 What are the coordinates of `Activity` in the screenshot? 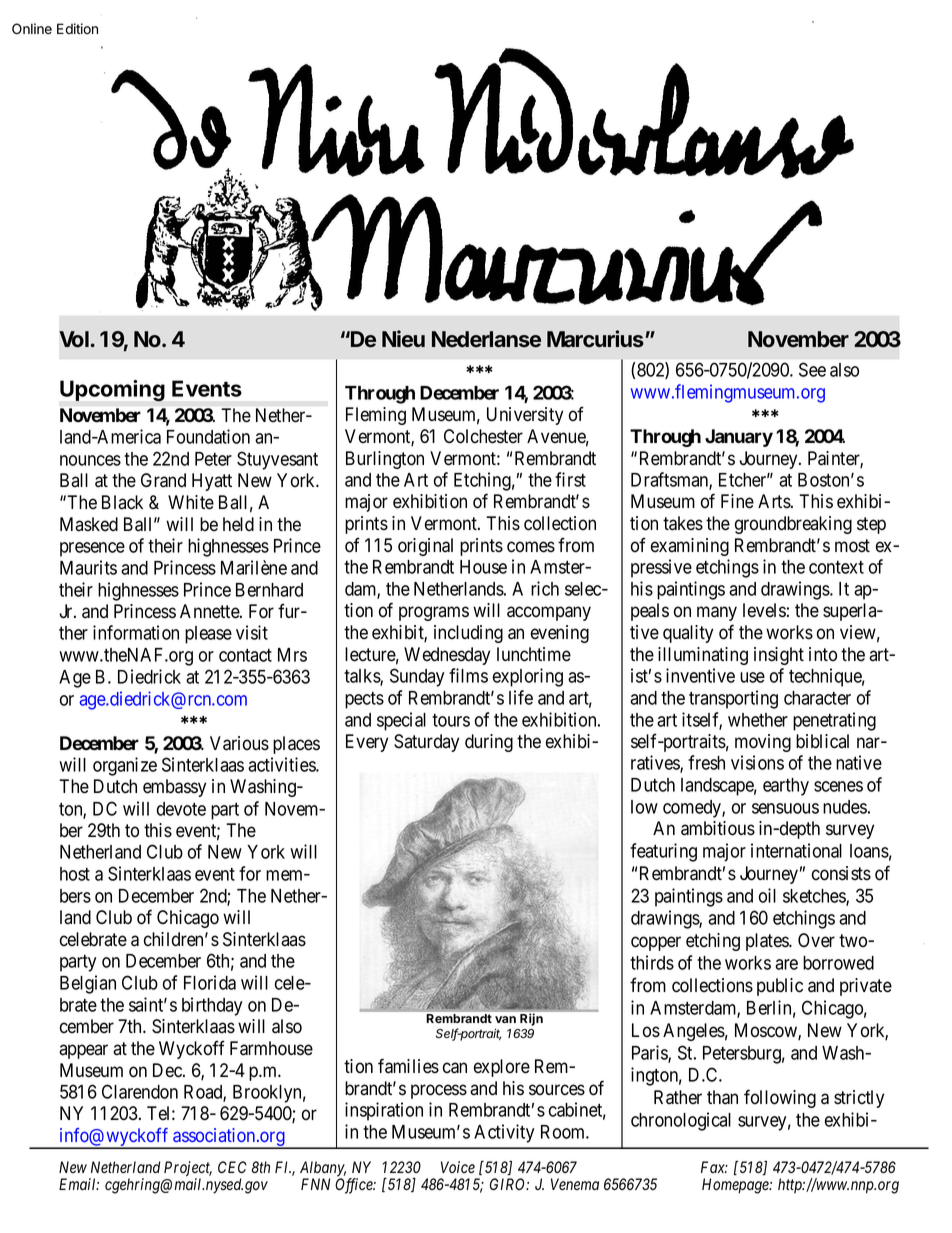 It's located at (504, 1133).
